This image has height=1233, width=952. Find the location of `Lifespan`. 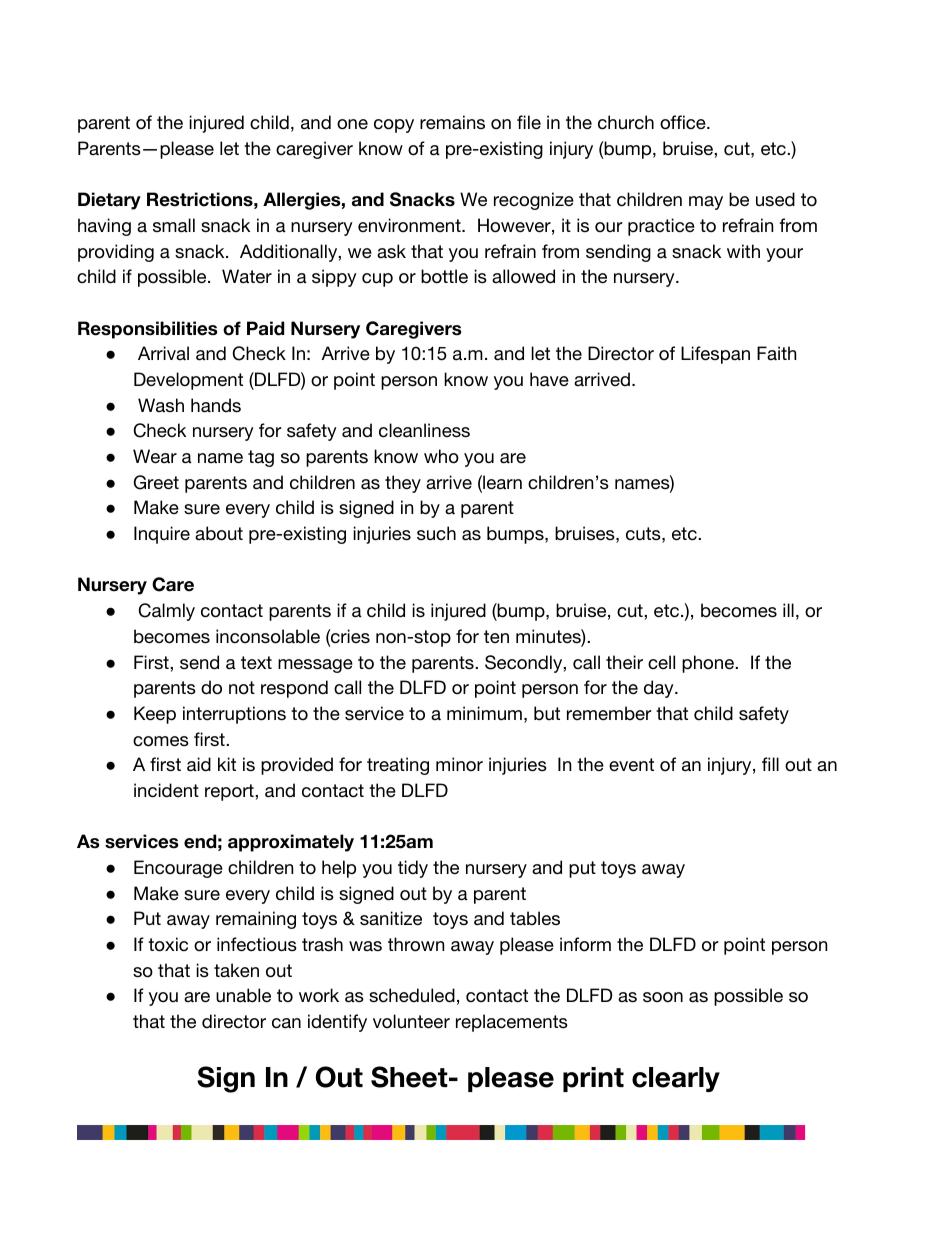

Lifespan is located at coordinates (715, 355).
